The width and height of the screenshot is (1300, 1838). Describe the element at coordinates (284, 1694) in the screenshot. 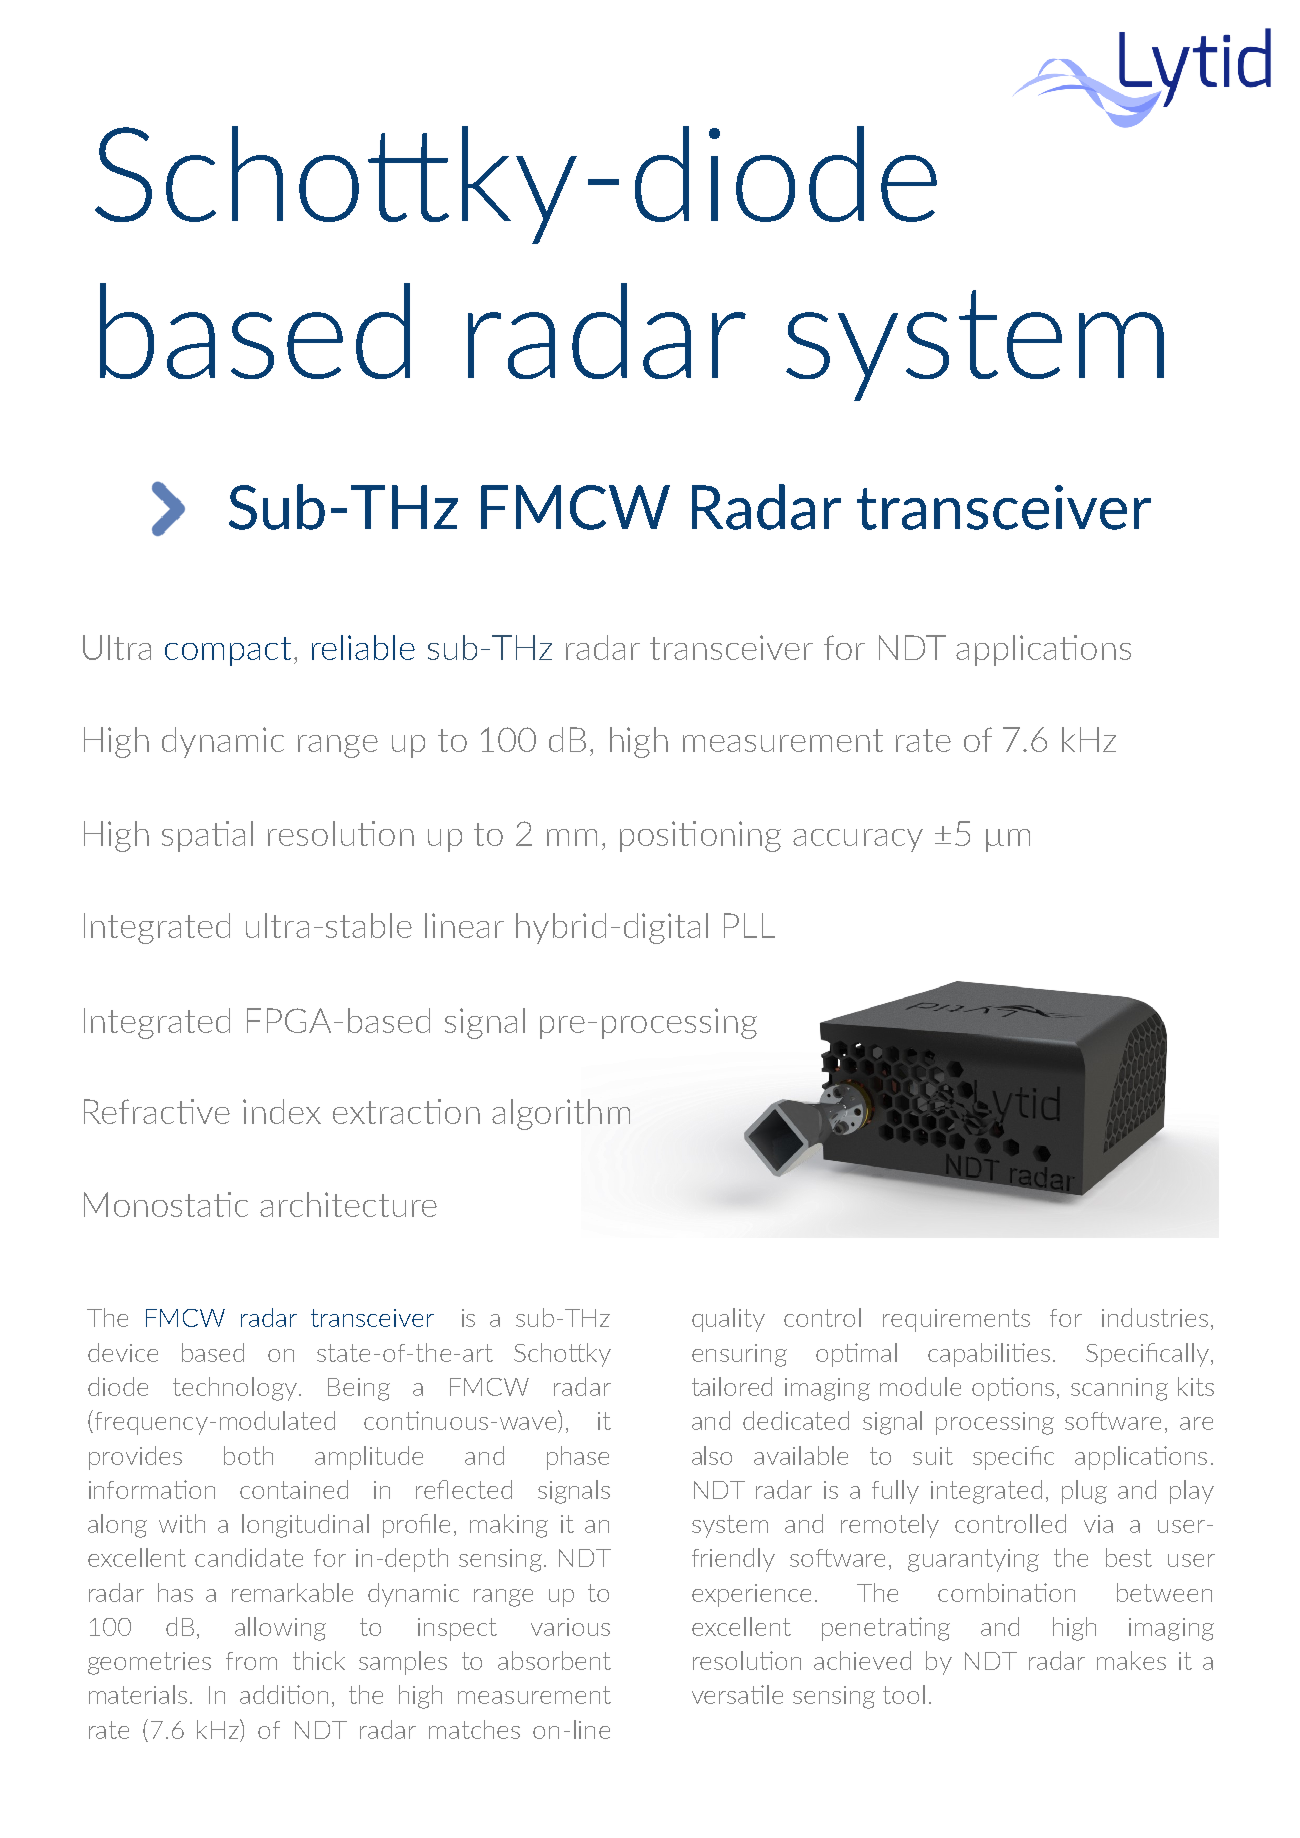

I see `addition` at that location.
